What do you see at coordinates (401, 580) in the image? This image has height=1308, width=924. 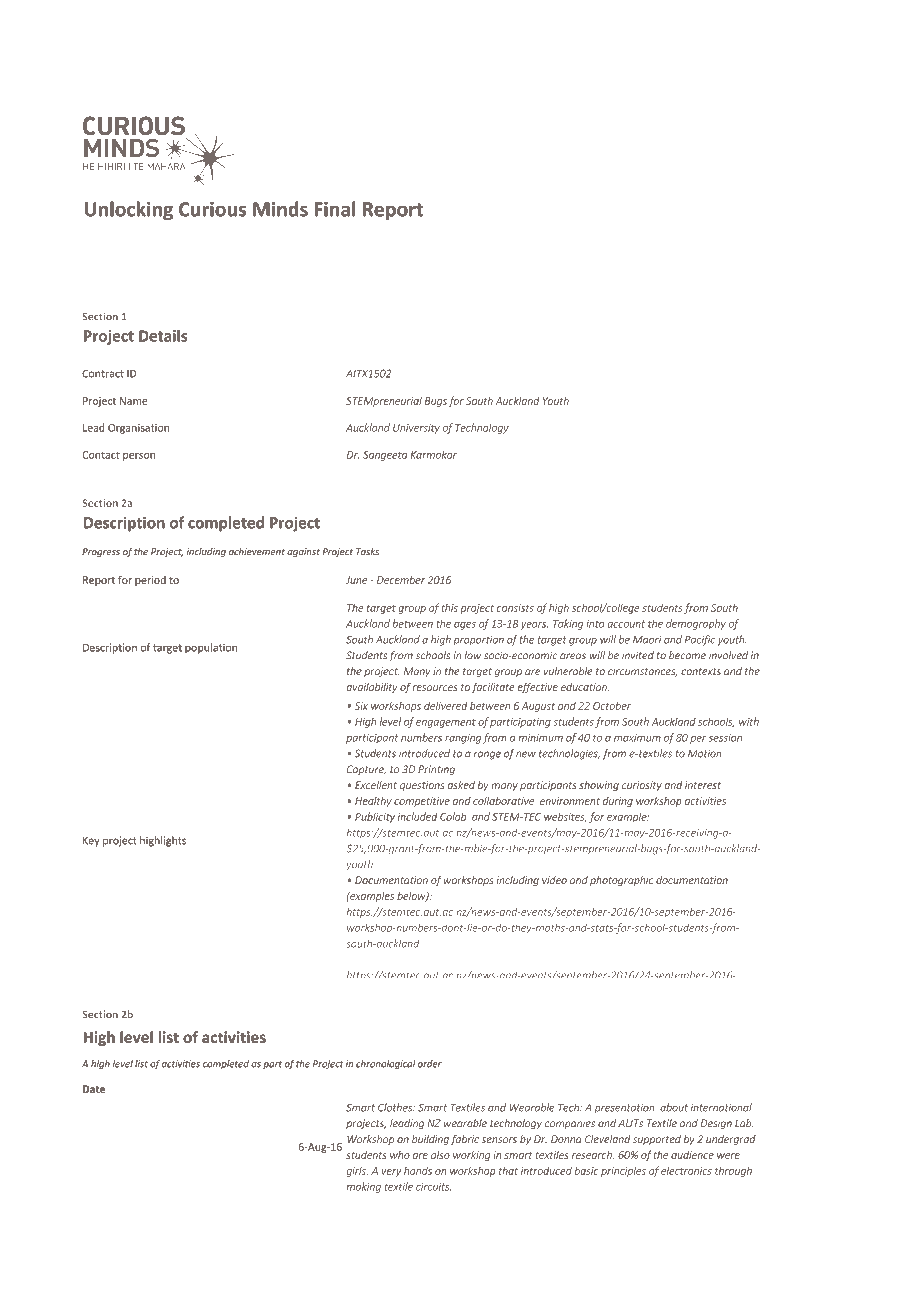 I see `December` at bounding box center [401, 580].
